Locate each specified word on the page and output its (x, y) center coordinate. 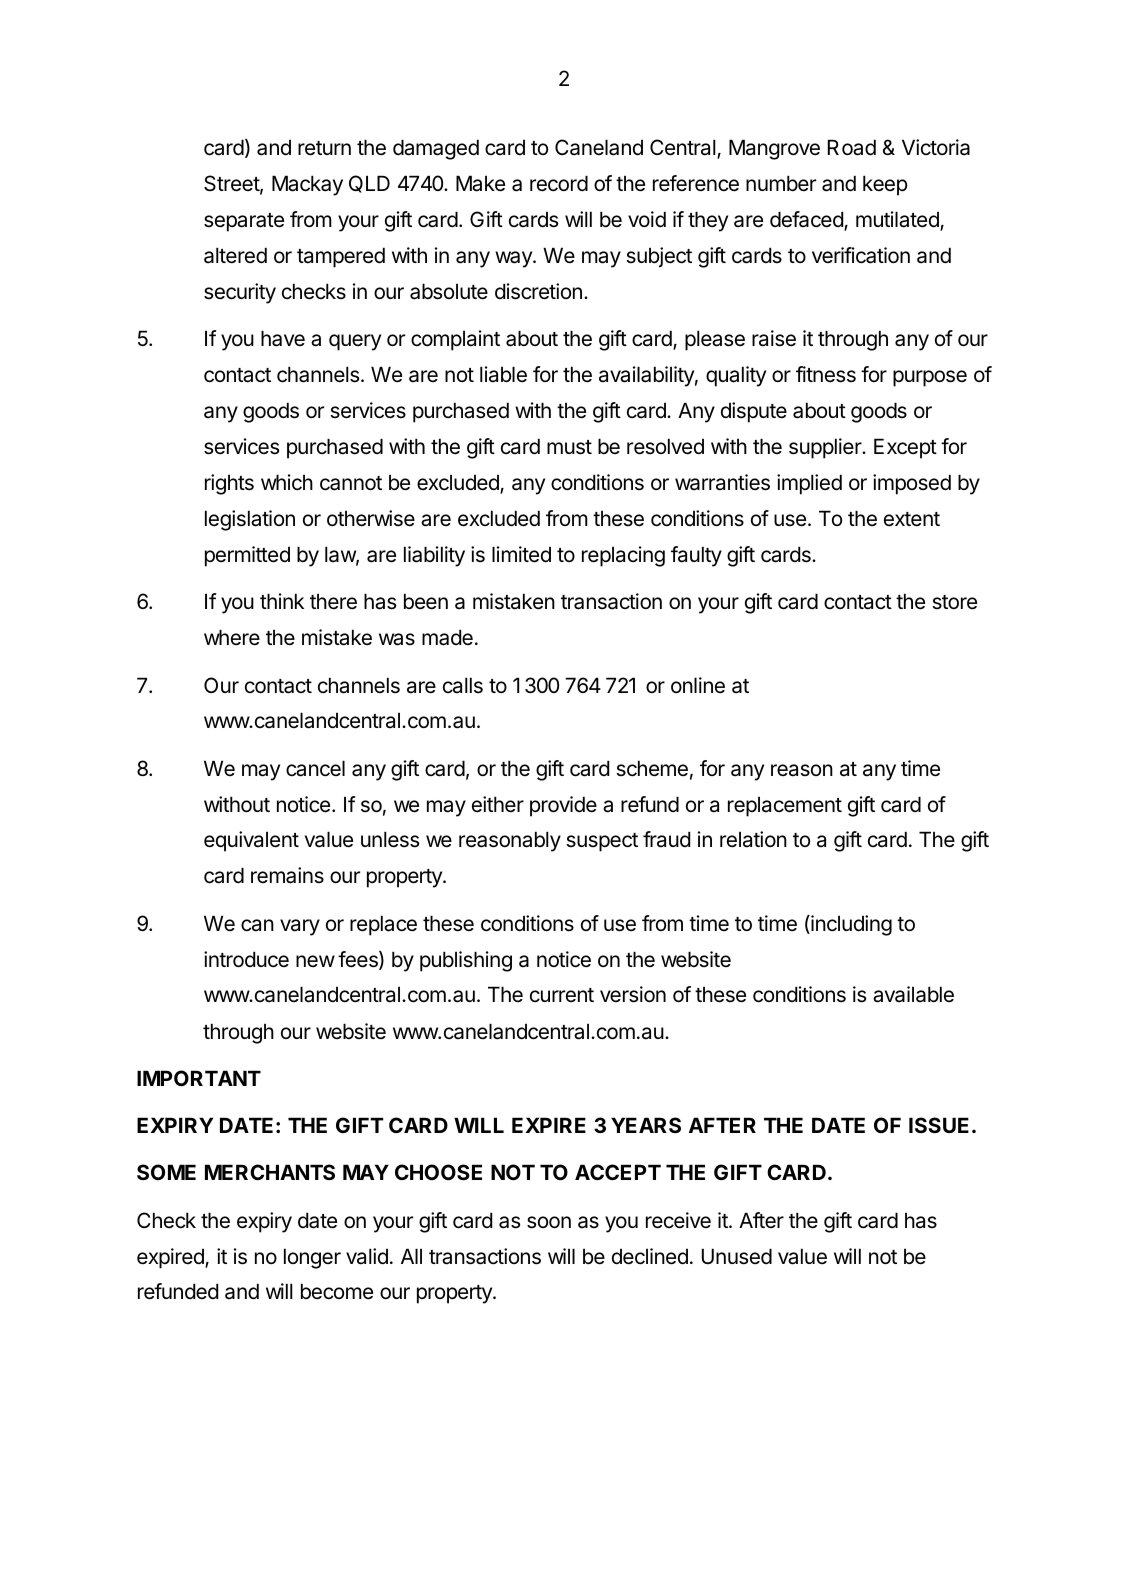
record (559, 183)
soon (549, 1222)
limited (521, 554)
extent (912, 519)
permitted (247, 556)
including (850, 925)
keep (885, 185)
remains (287, 875)
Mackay (307, 185)
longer (312, 1258)
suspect (602, 842)
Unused (737, 1256)
